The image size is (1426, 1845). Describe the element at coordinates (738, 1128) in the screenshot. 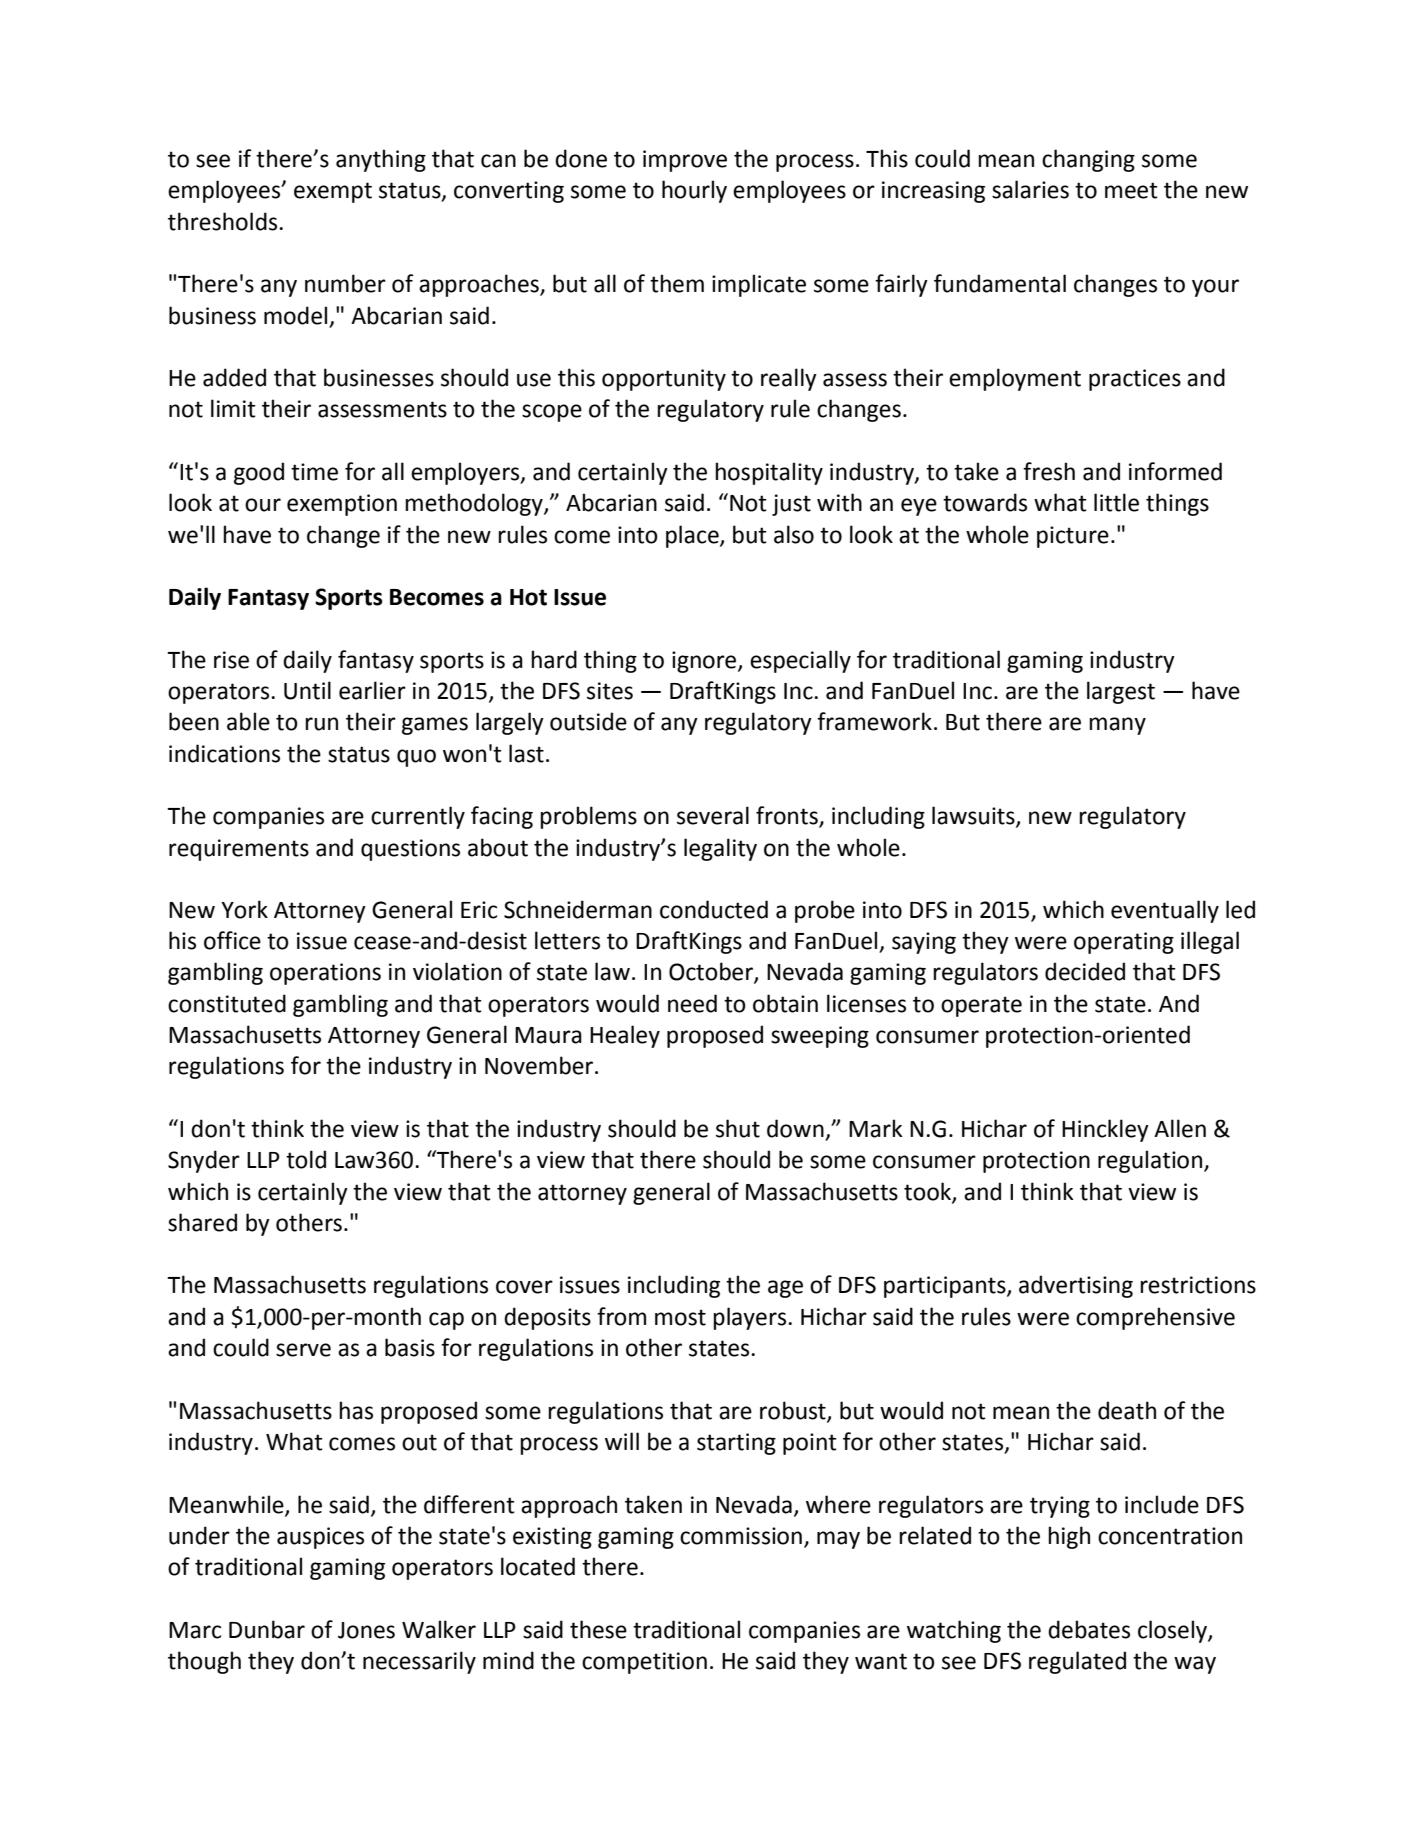

I see `shut` at that location.
